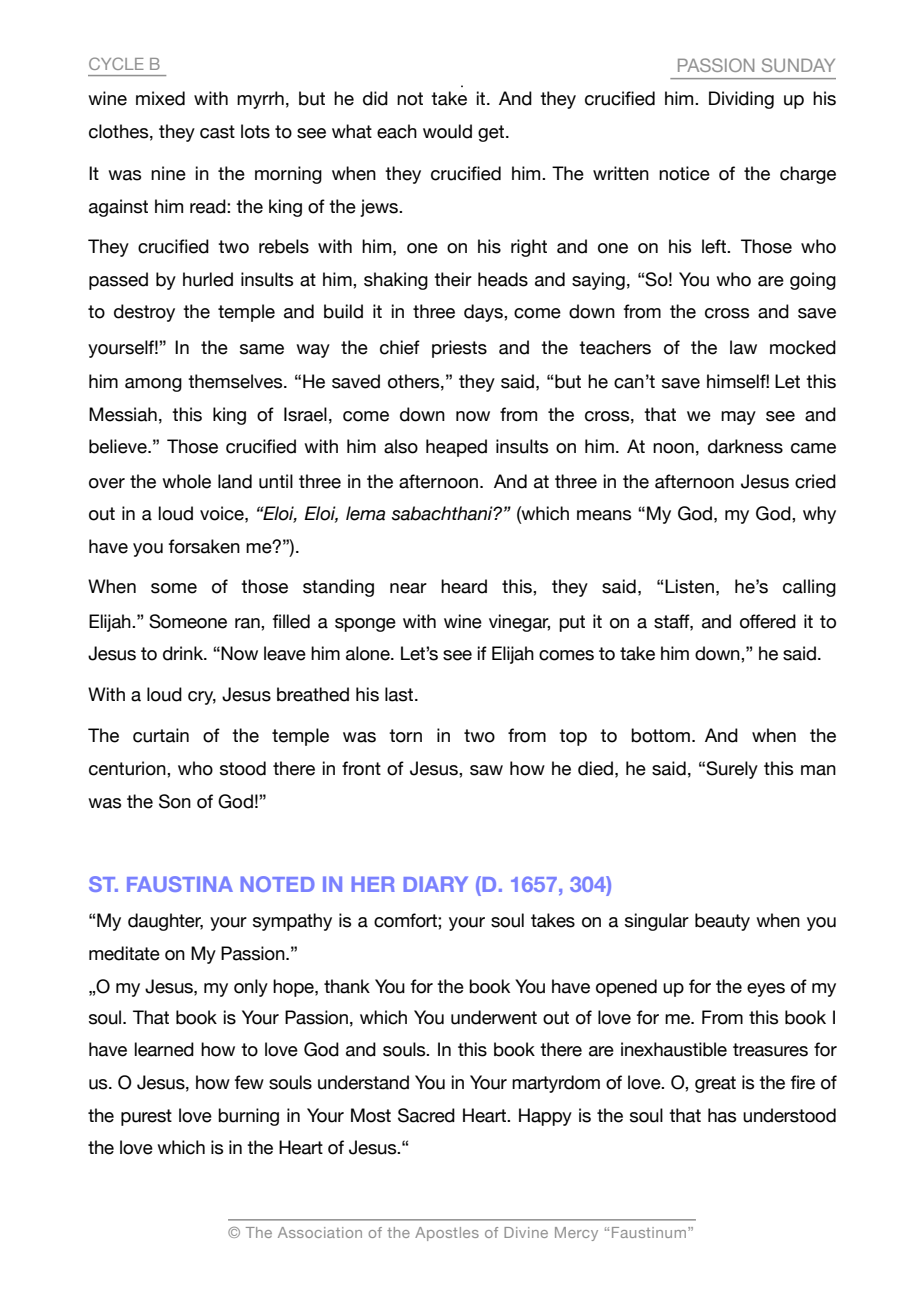 This screenshot has height=1308, width=924. Describe the element at coordinates (124, 953) in the screenshot. I see `meditate` at that location.
